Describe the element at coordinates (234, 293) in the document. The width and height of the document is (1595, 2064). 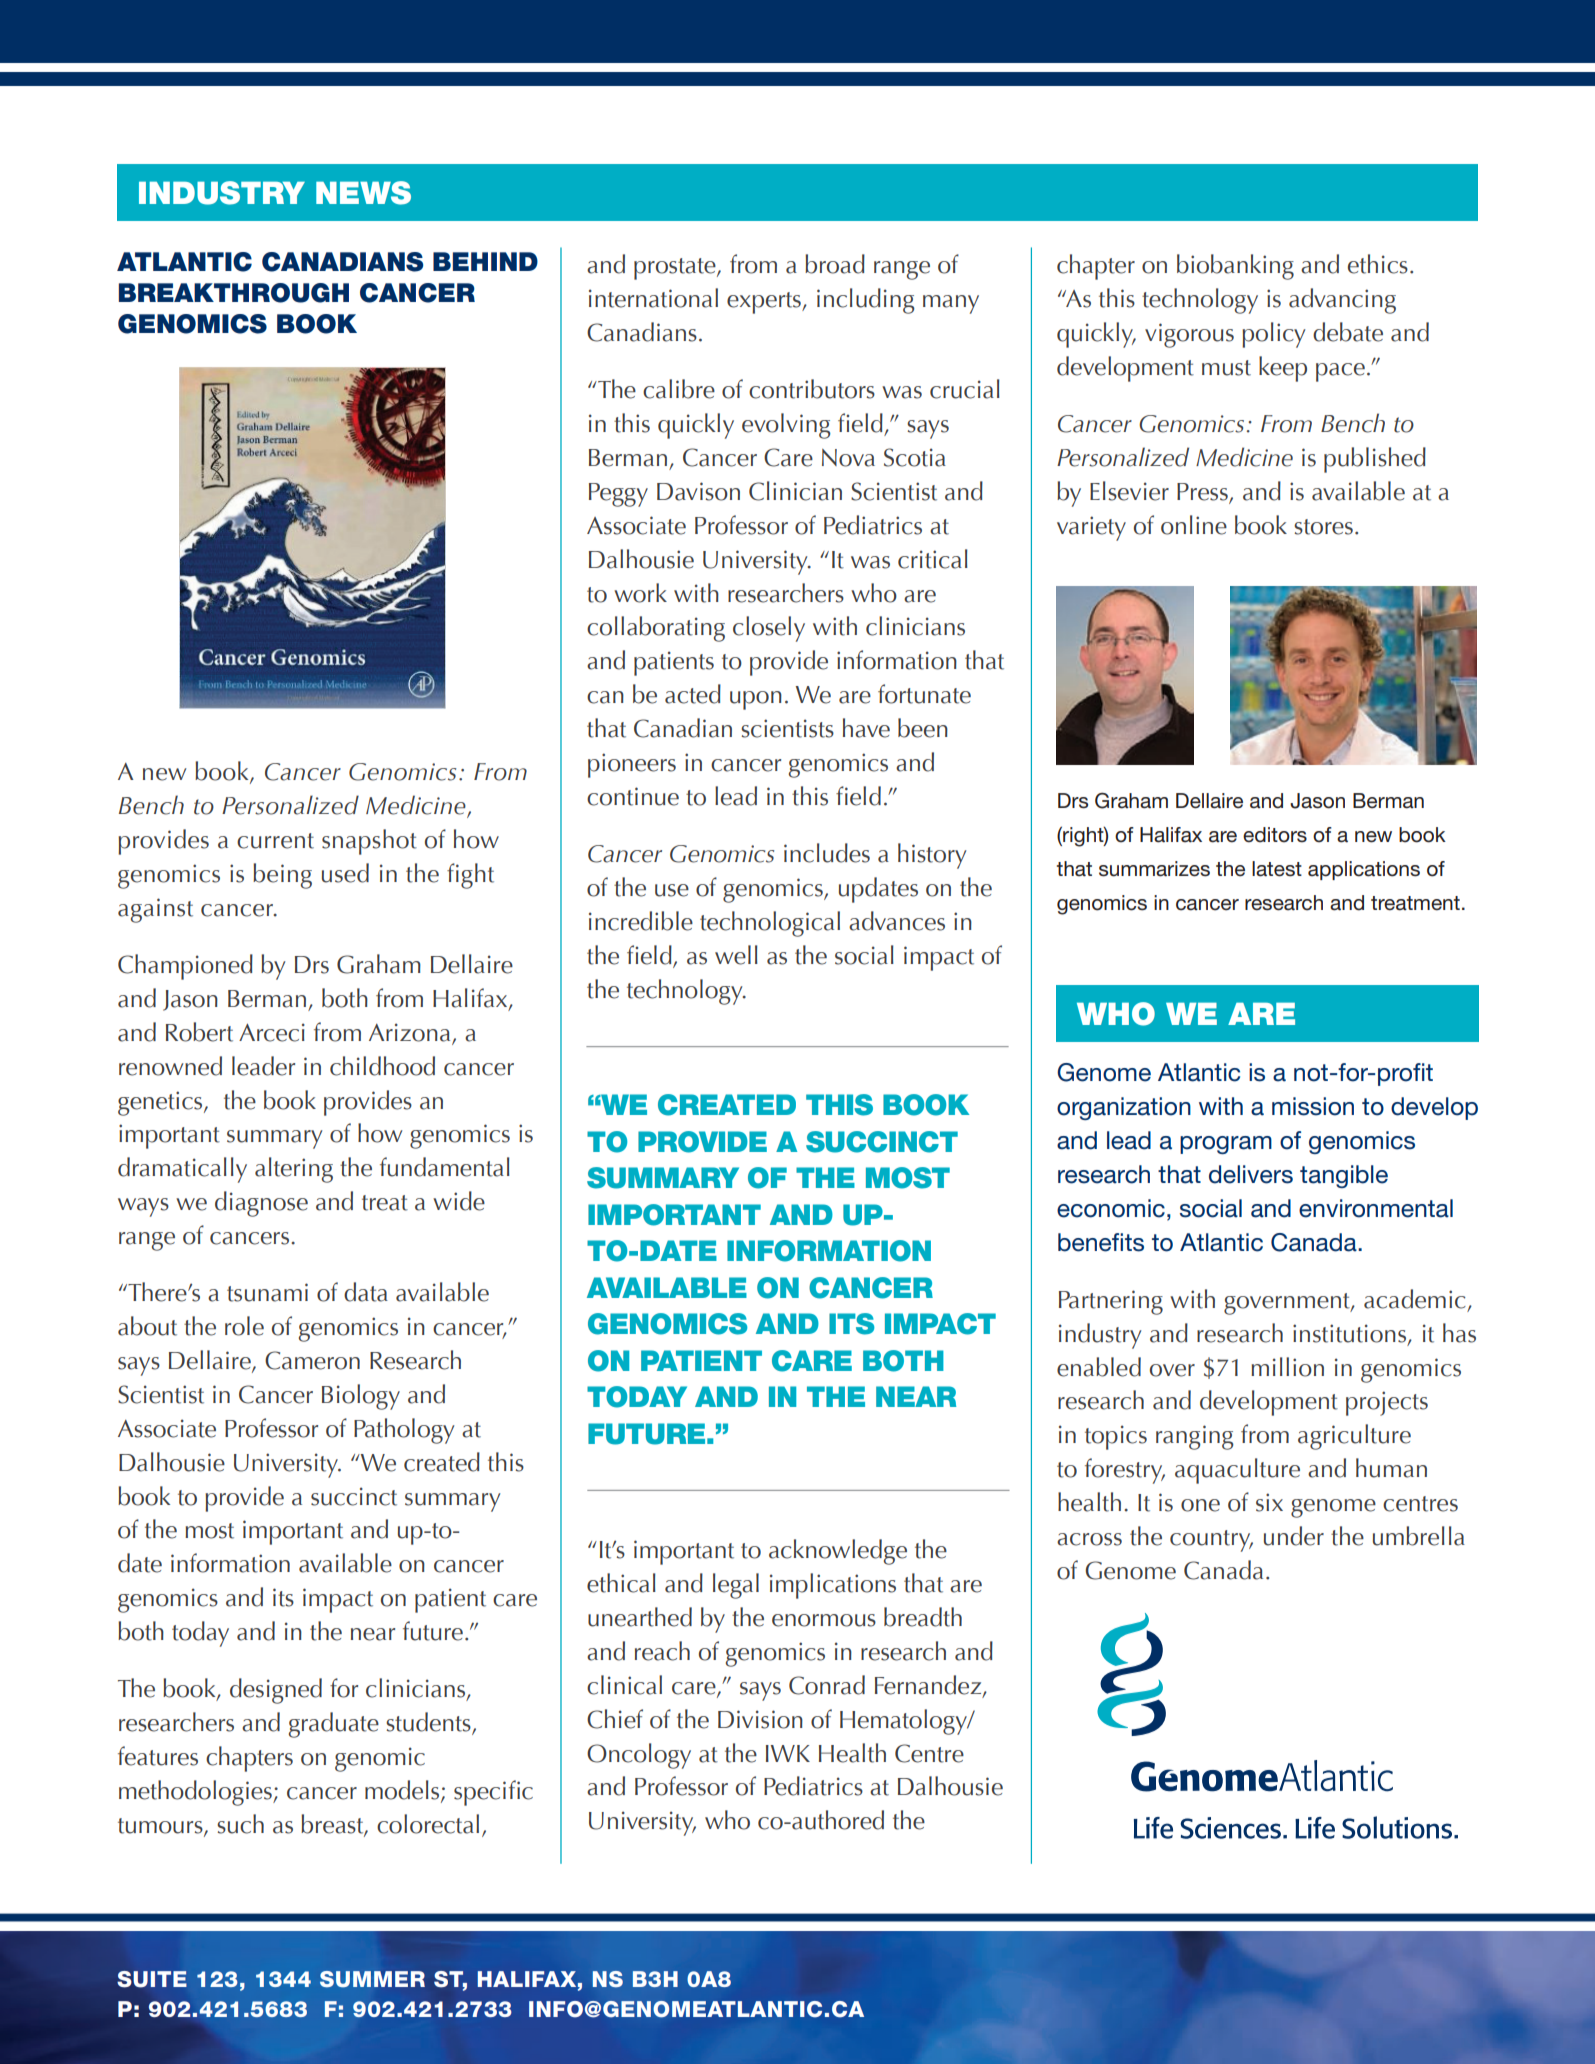
I see `Breakthrough` at that location.
